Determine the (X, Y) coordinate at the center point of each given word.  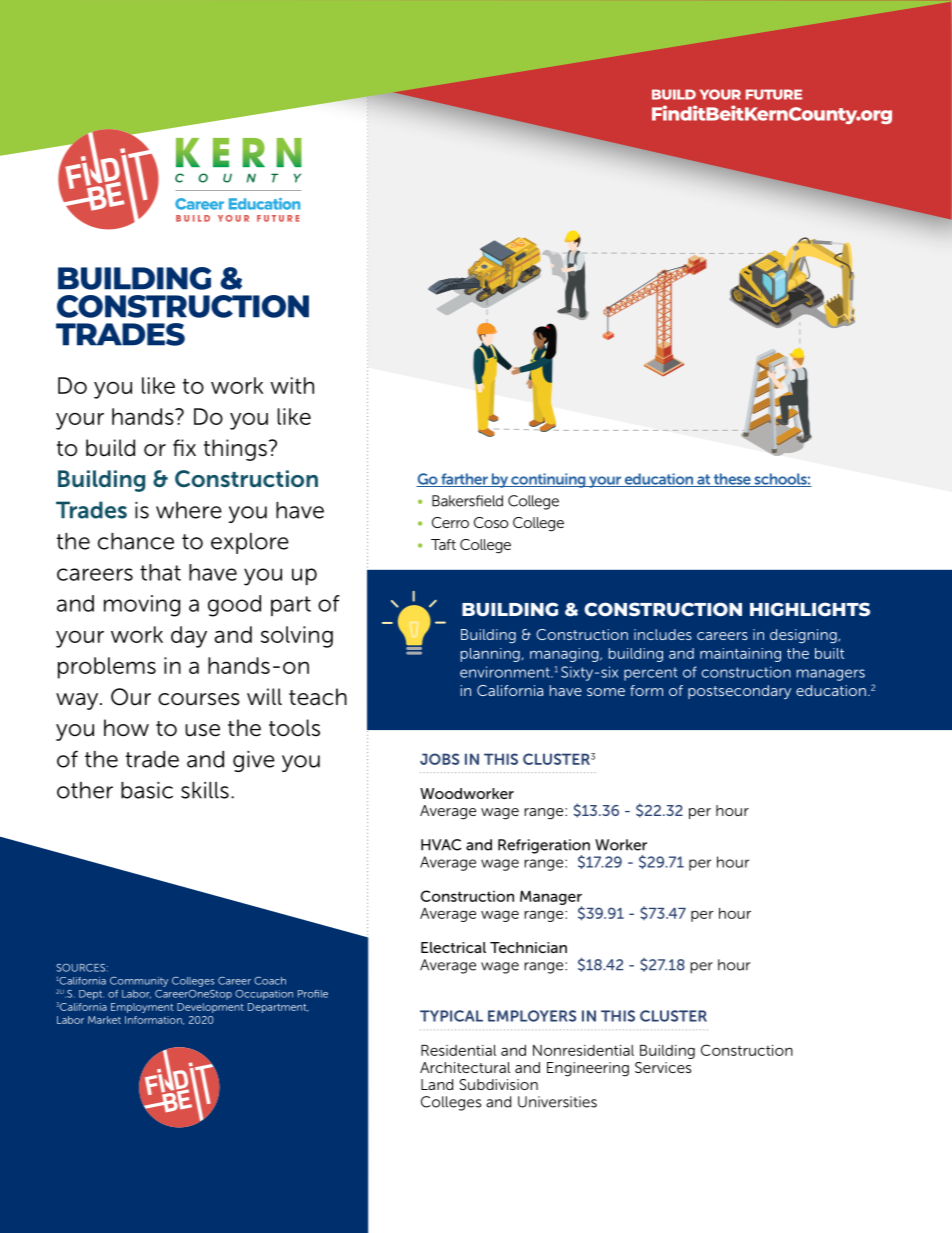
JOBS (439, 759)
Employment (142, 1008)
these (732, 480)
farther (464, 480)
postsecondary (739, 692)
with (292, 385)
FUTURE (774, 94)
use (202, 730)
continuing (548, 480)
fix (184, 447)
